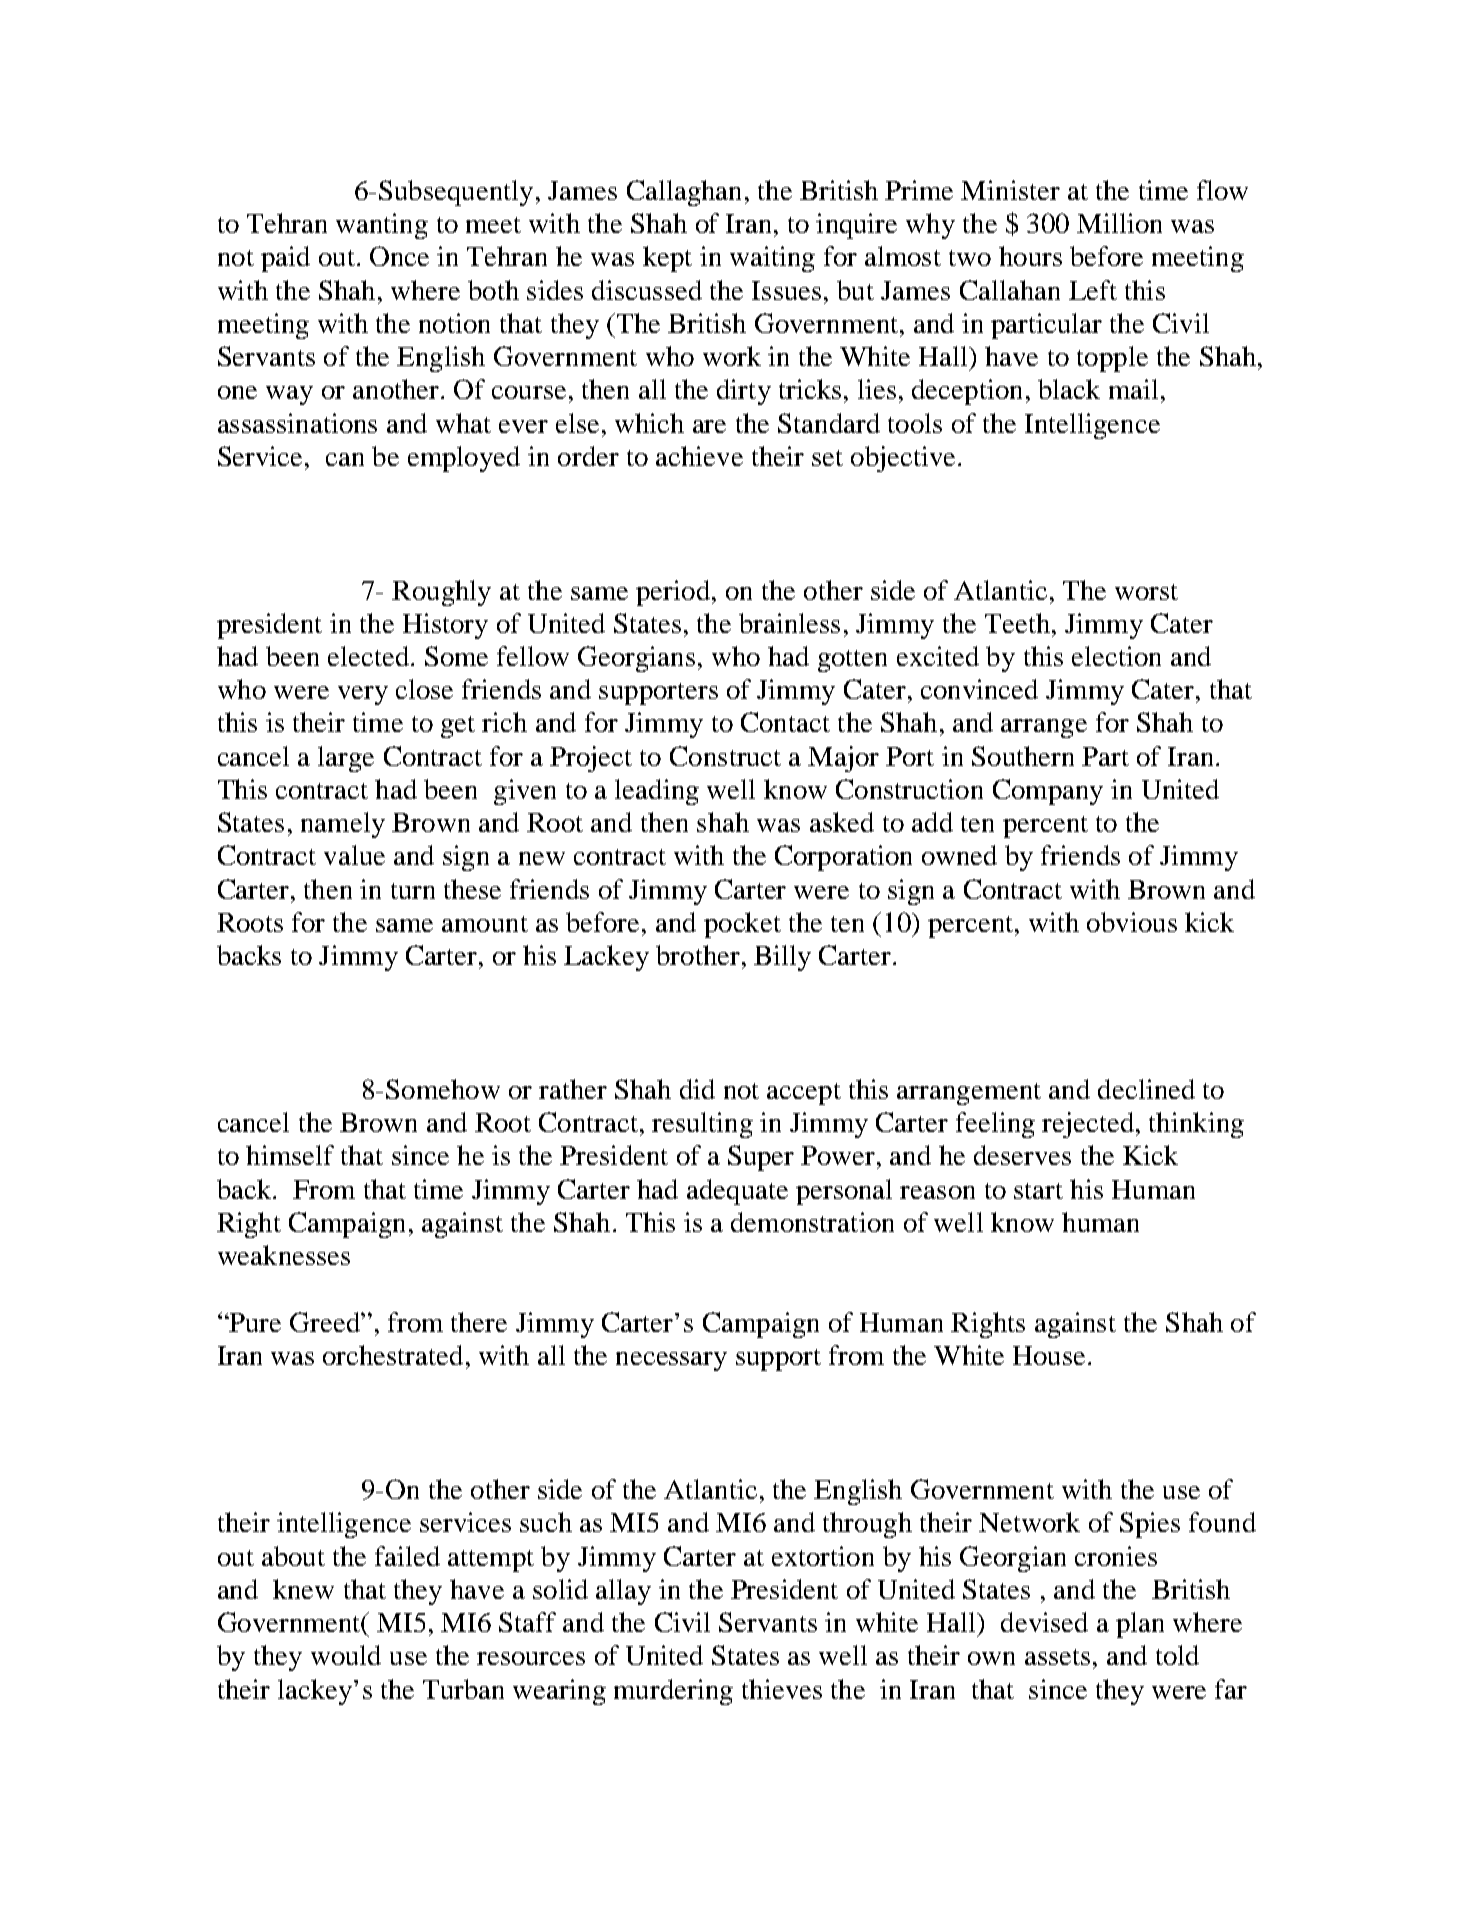 The height and width of the image is (1907, 1473). I want to click on wanting, so click(382, 226).
